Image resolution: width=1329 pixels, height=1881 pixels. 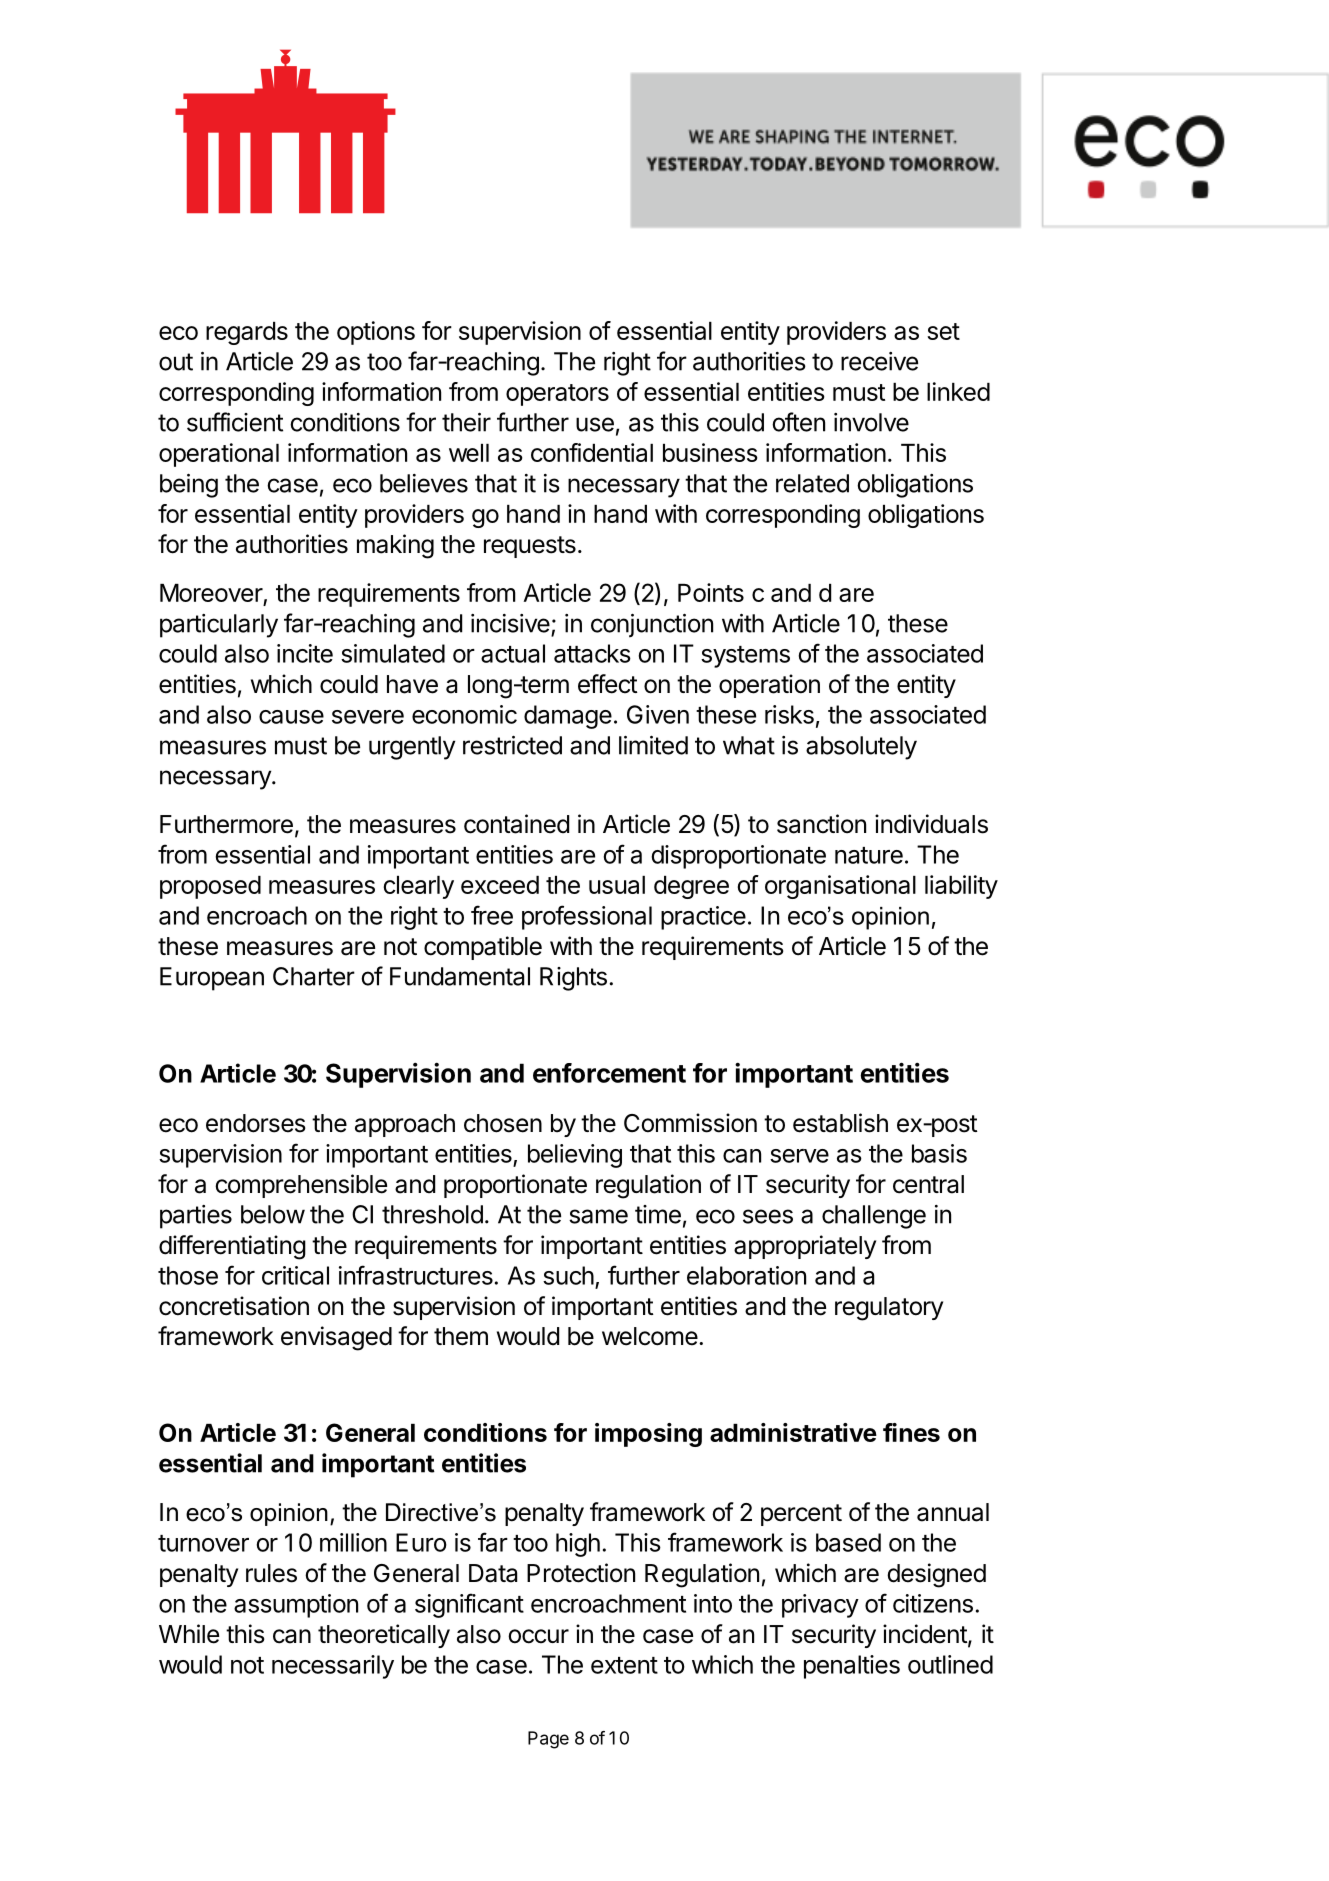 What do you see at coordinates (557, 395) in the screenshot?
I see `operators` at bounding box center [557, 395].
